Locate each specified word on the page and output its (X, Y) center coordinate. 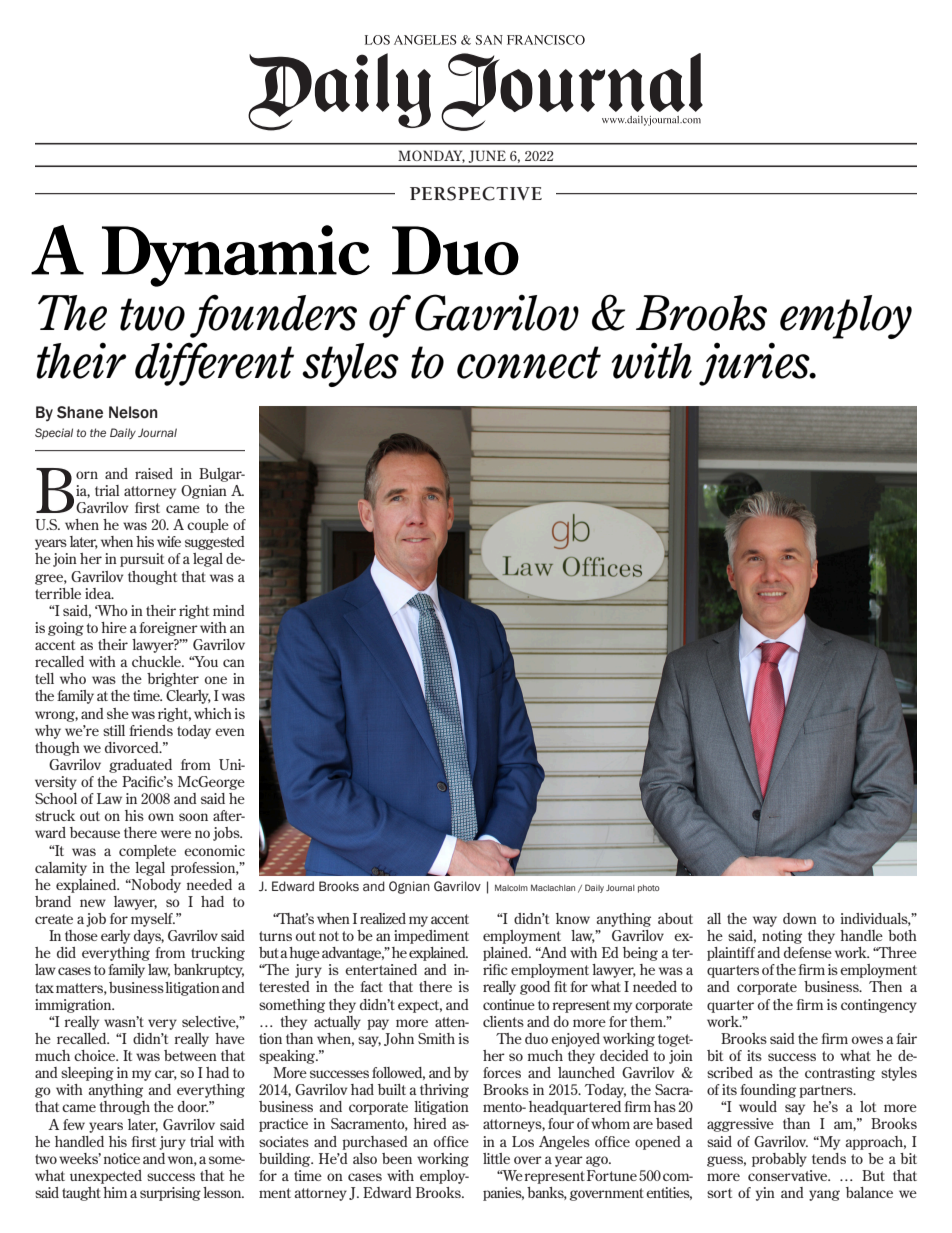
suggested (215, 543)
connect (529, 362)
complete (147, 852)
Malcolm (511, 887)
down (800, 918)
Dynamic (236, 256)
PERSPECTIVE (476, 193)
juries (755, 364)
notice (122, 1158)
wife (169, 541)
